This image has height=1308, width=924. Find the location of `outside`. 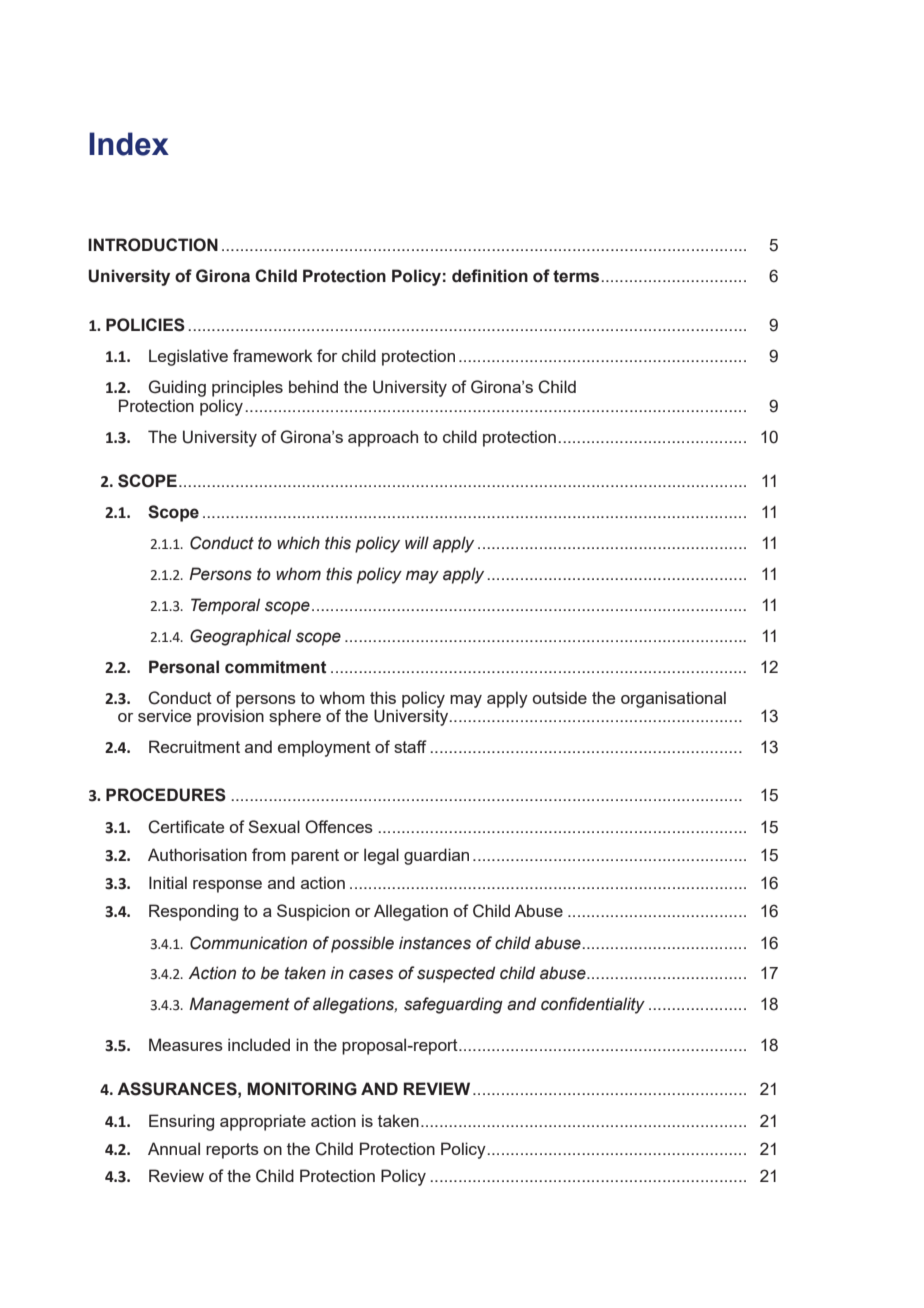

outside is located at coordinates (560, 697).
